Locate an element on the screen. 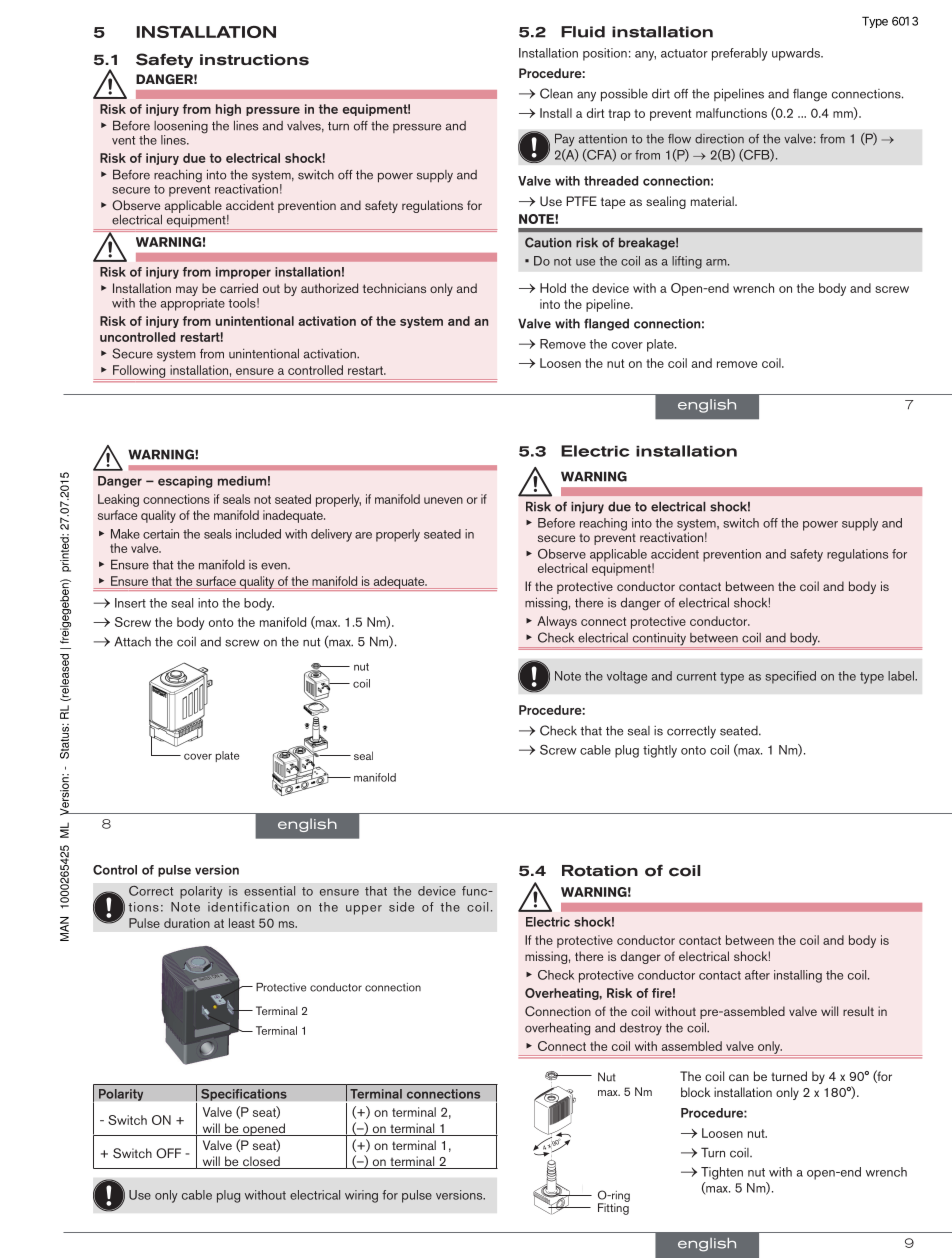 The height and width of the screenshot is (1258, 952). Hold is located at coordinates (553, 288).
